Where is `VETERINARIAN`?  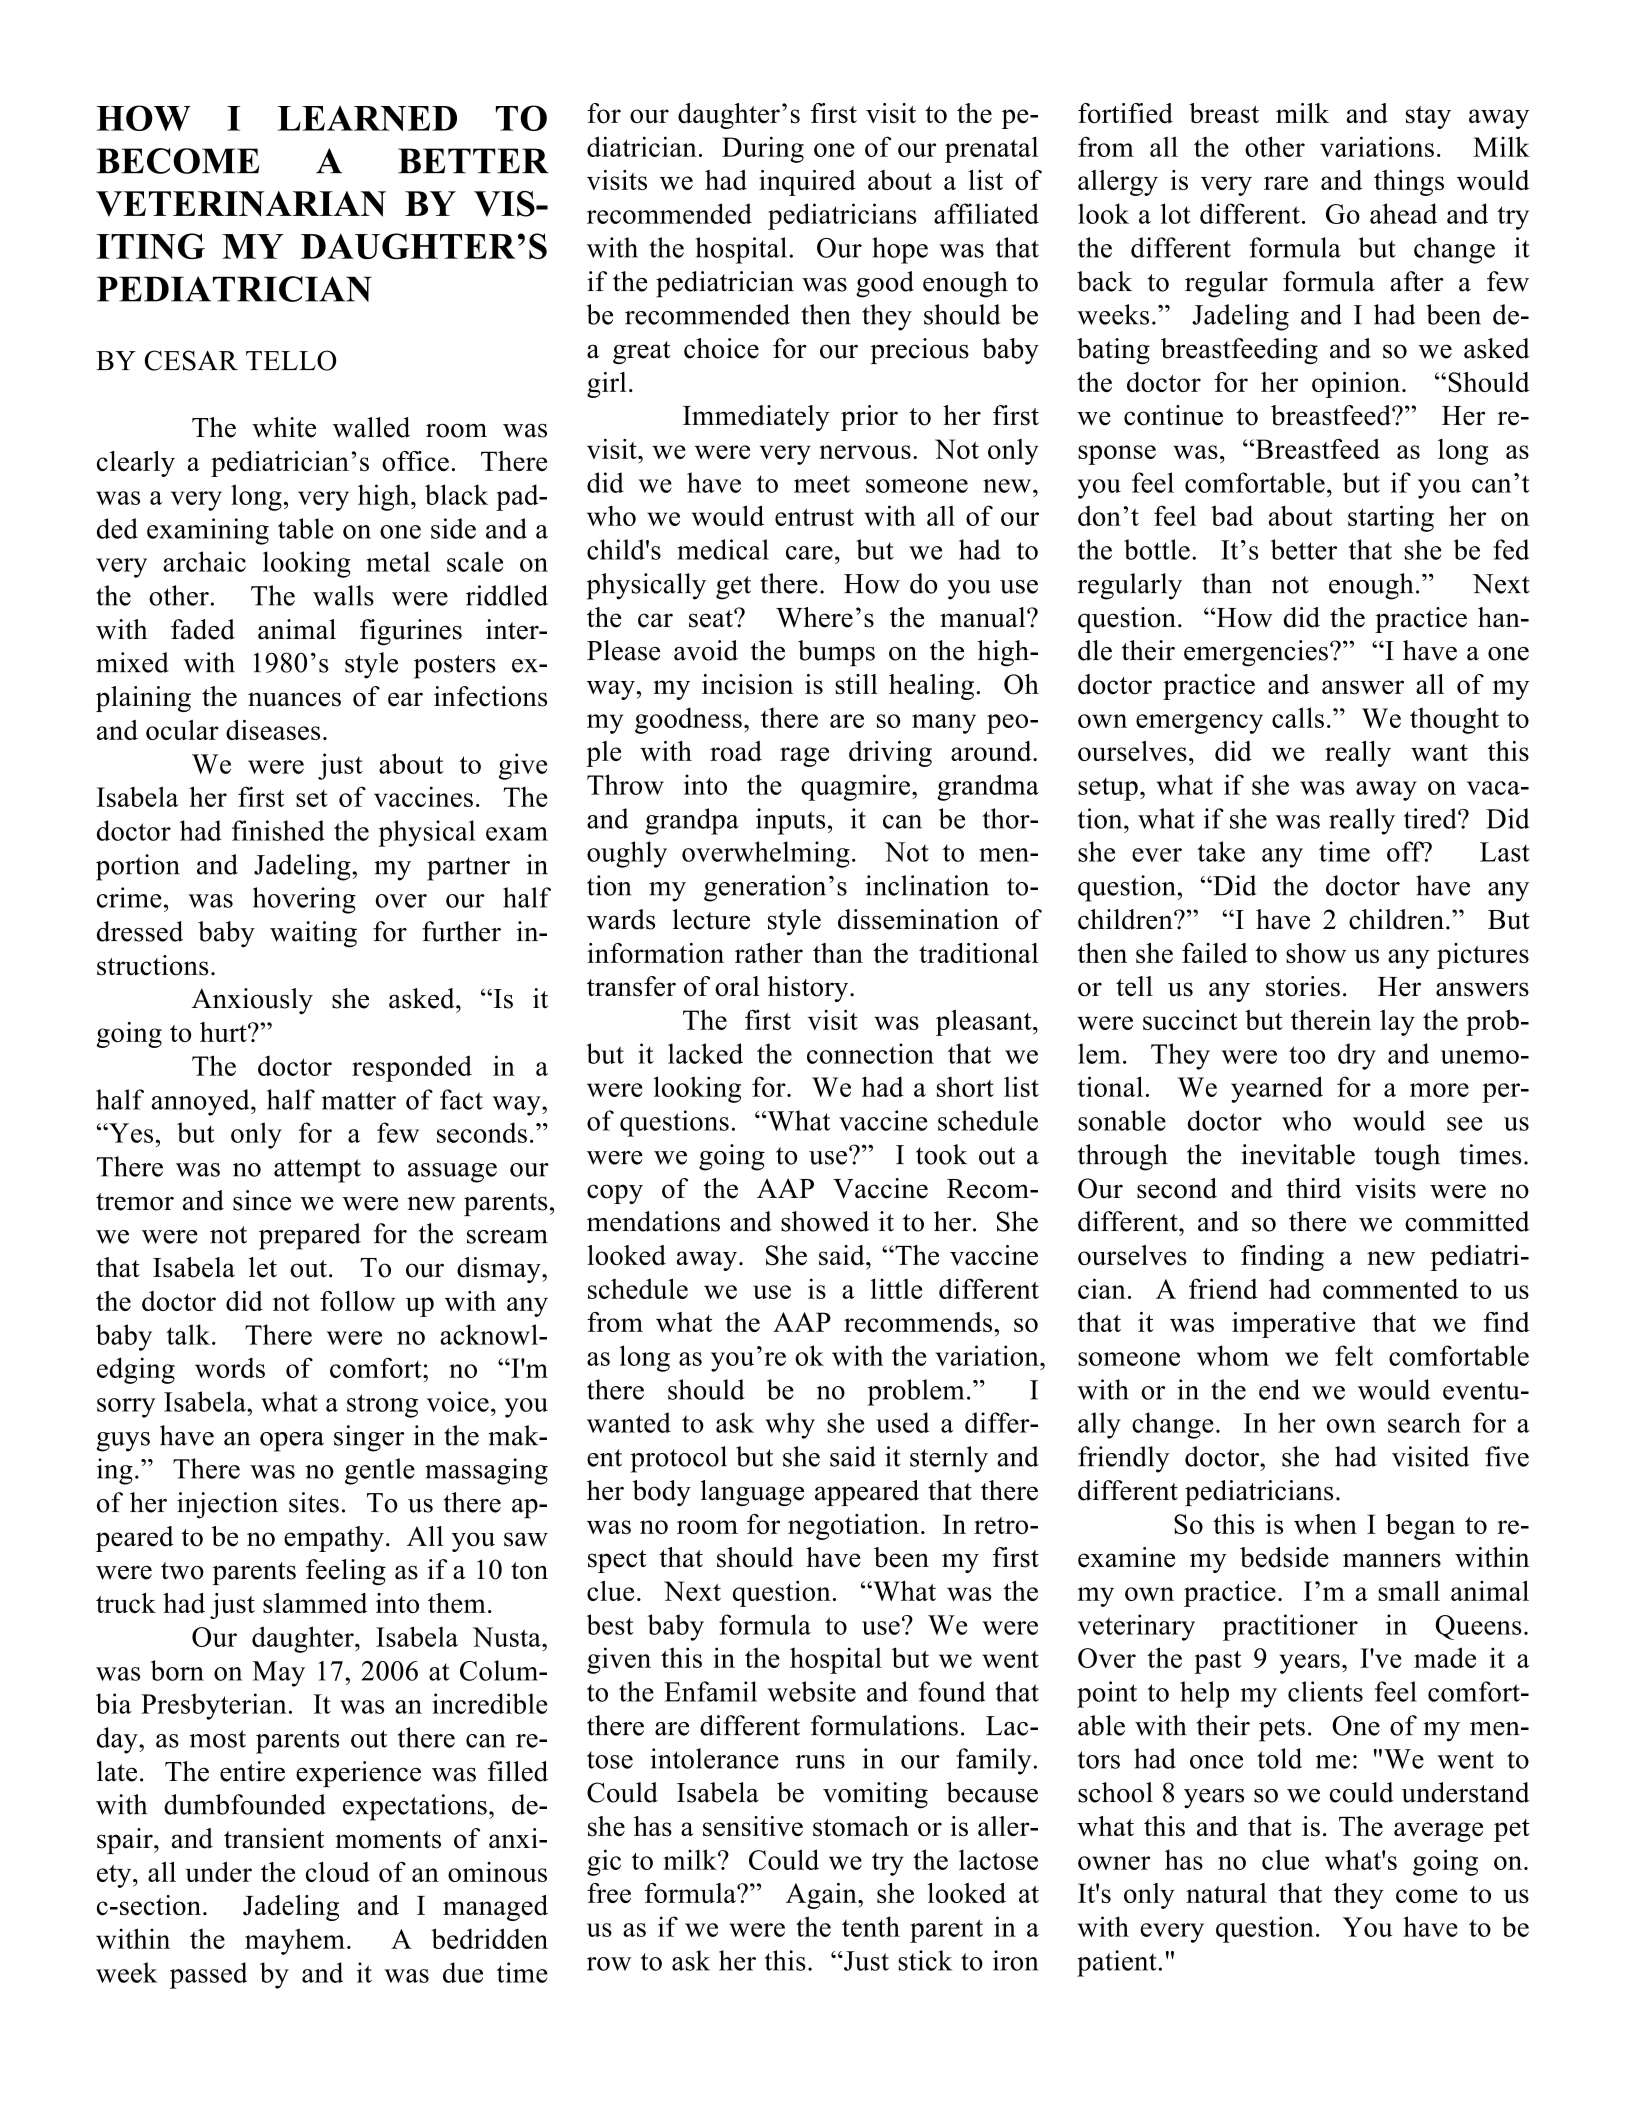 VETERINARIAN is located at coordinates (241, 204).
